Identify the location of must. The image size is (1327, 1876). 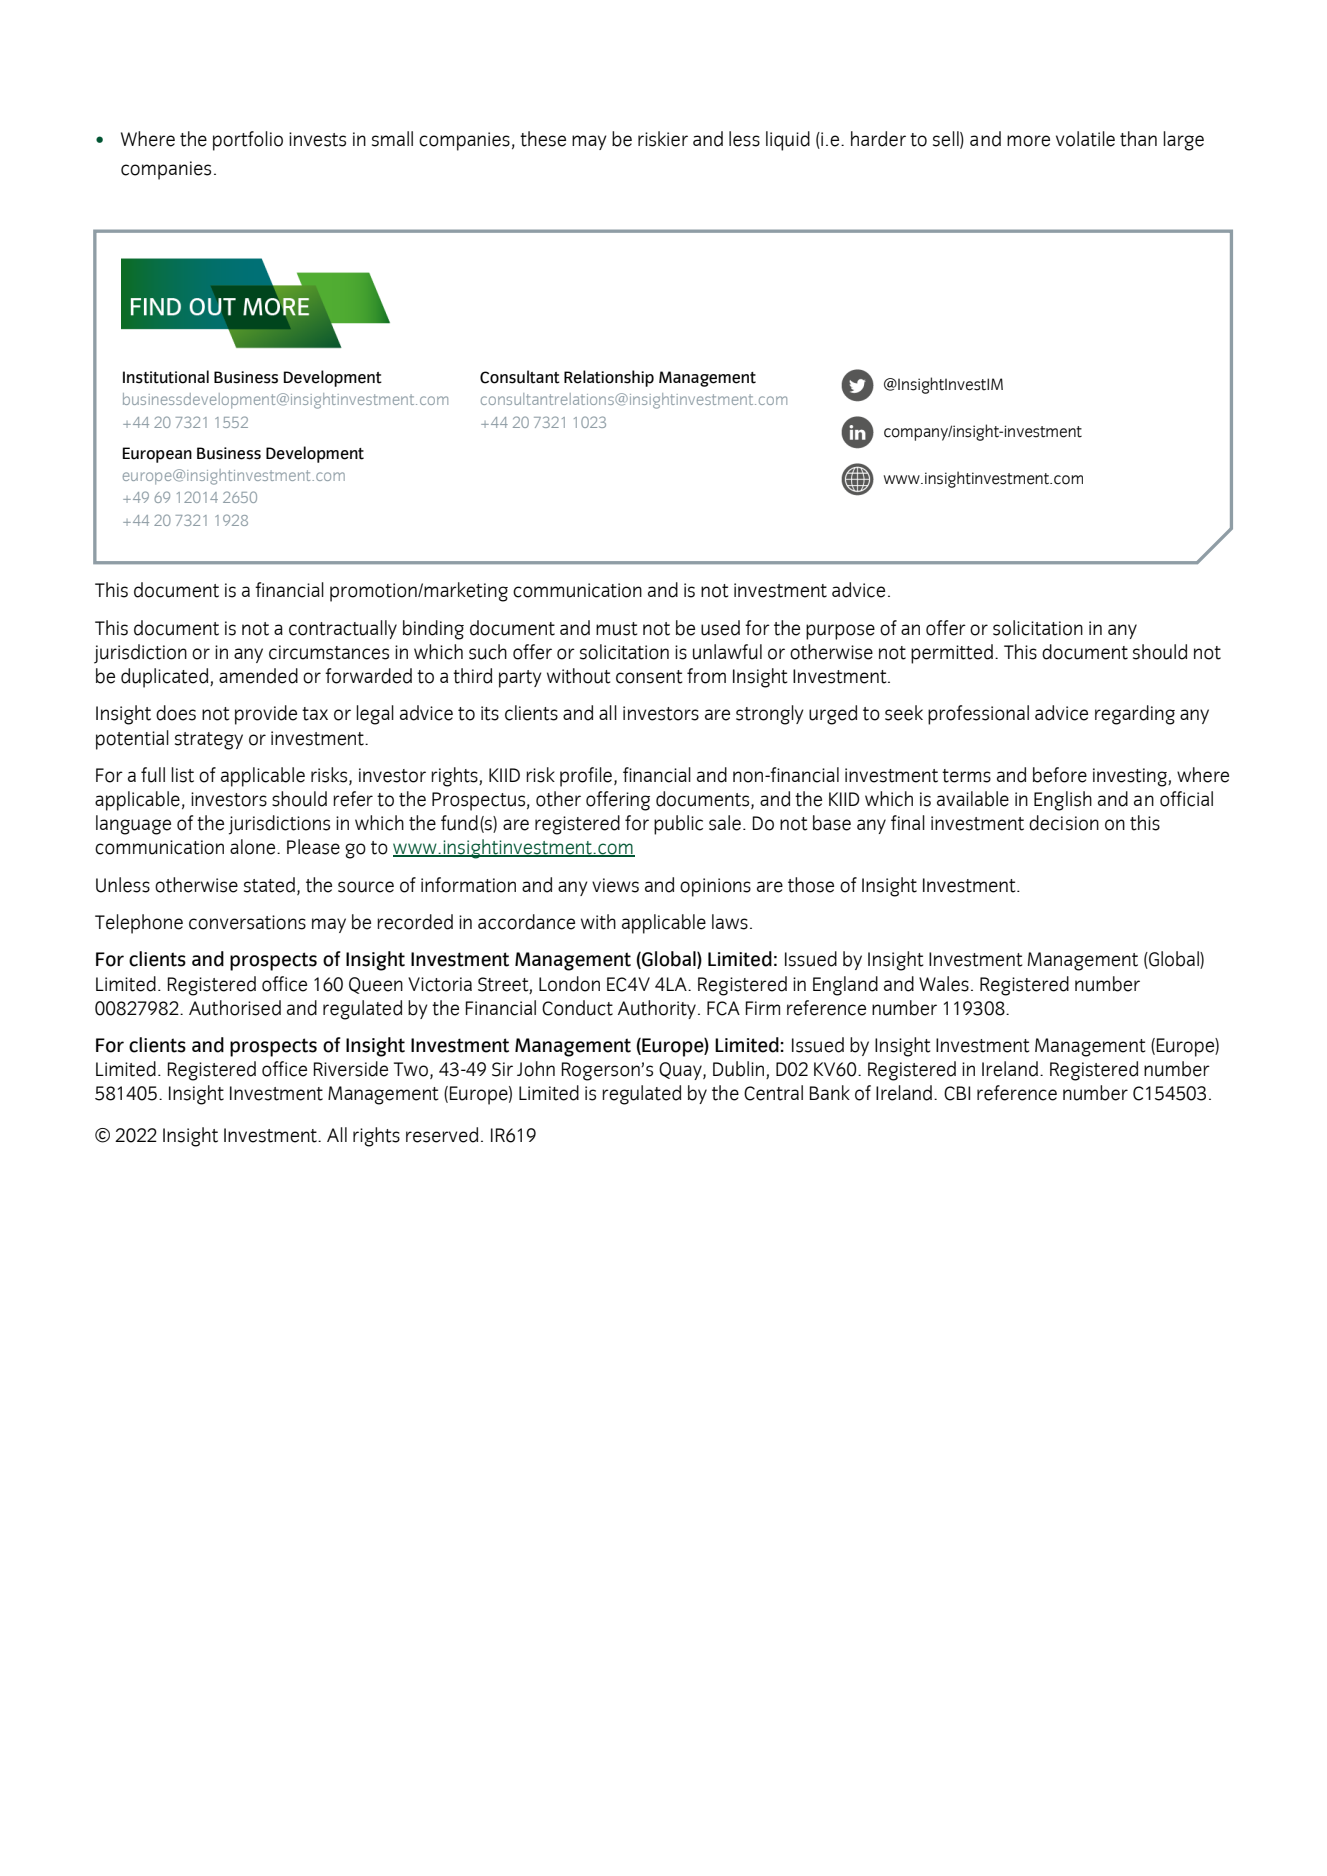
(616, 629).
